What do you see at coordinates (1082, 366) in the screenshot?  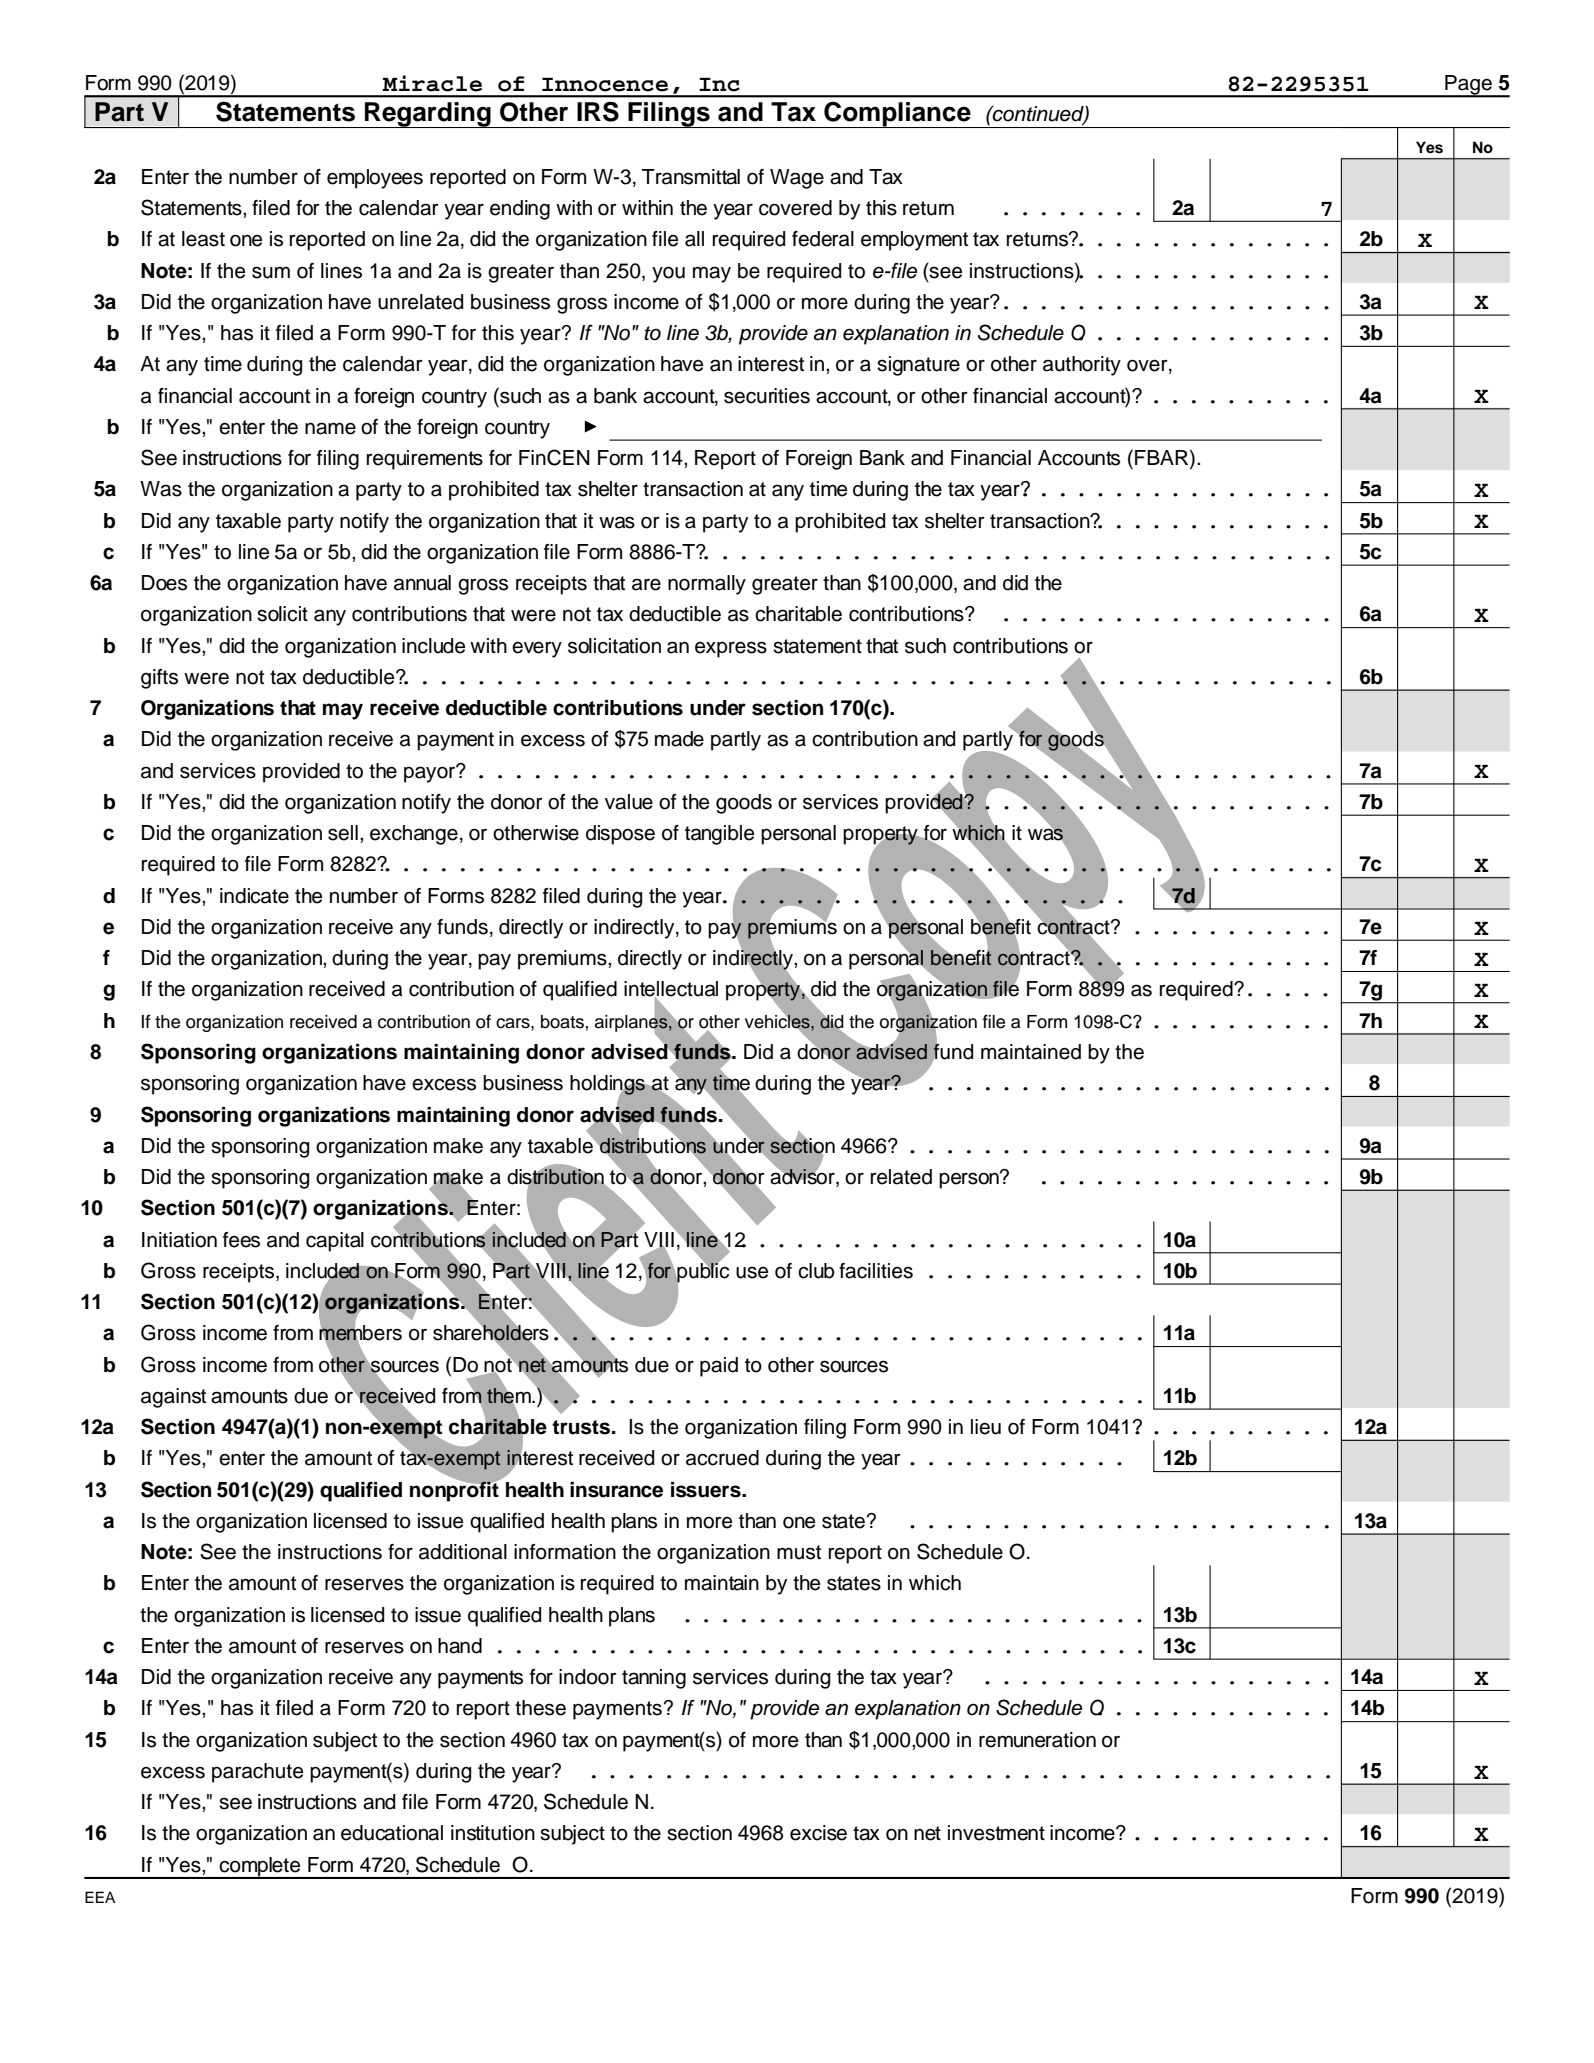 I see `authority` at bounding box center [1082, 366].
